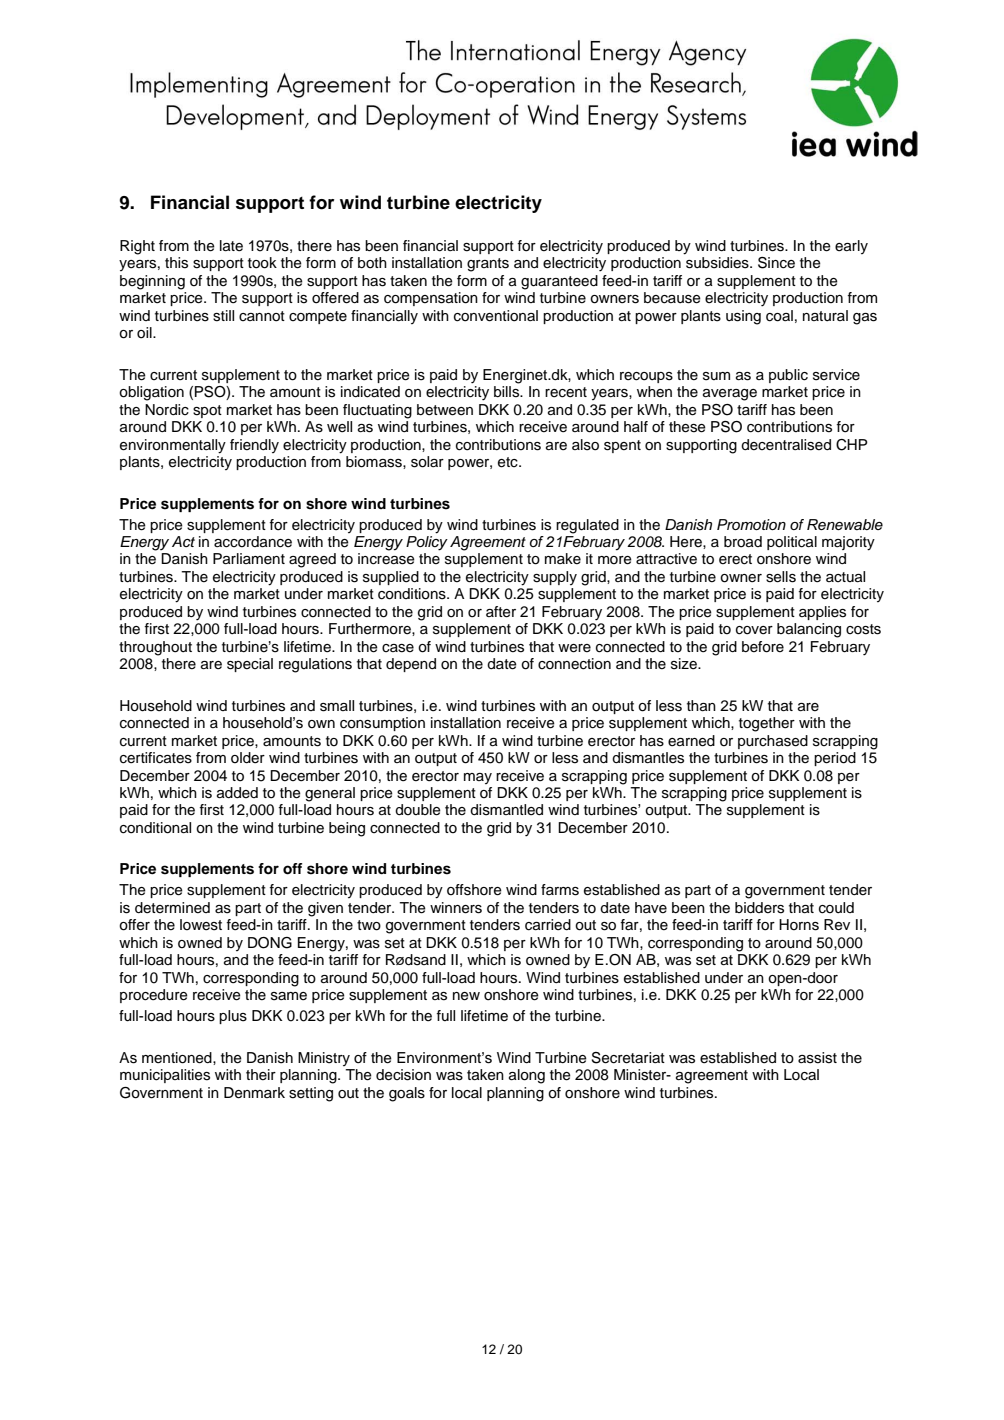 The width and height of the screenshot is (1004, 1420). Describe the element at coordinates (488, 265) in the screenshot. I see `grants` at that location.
